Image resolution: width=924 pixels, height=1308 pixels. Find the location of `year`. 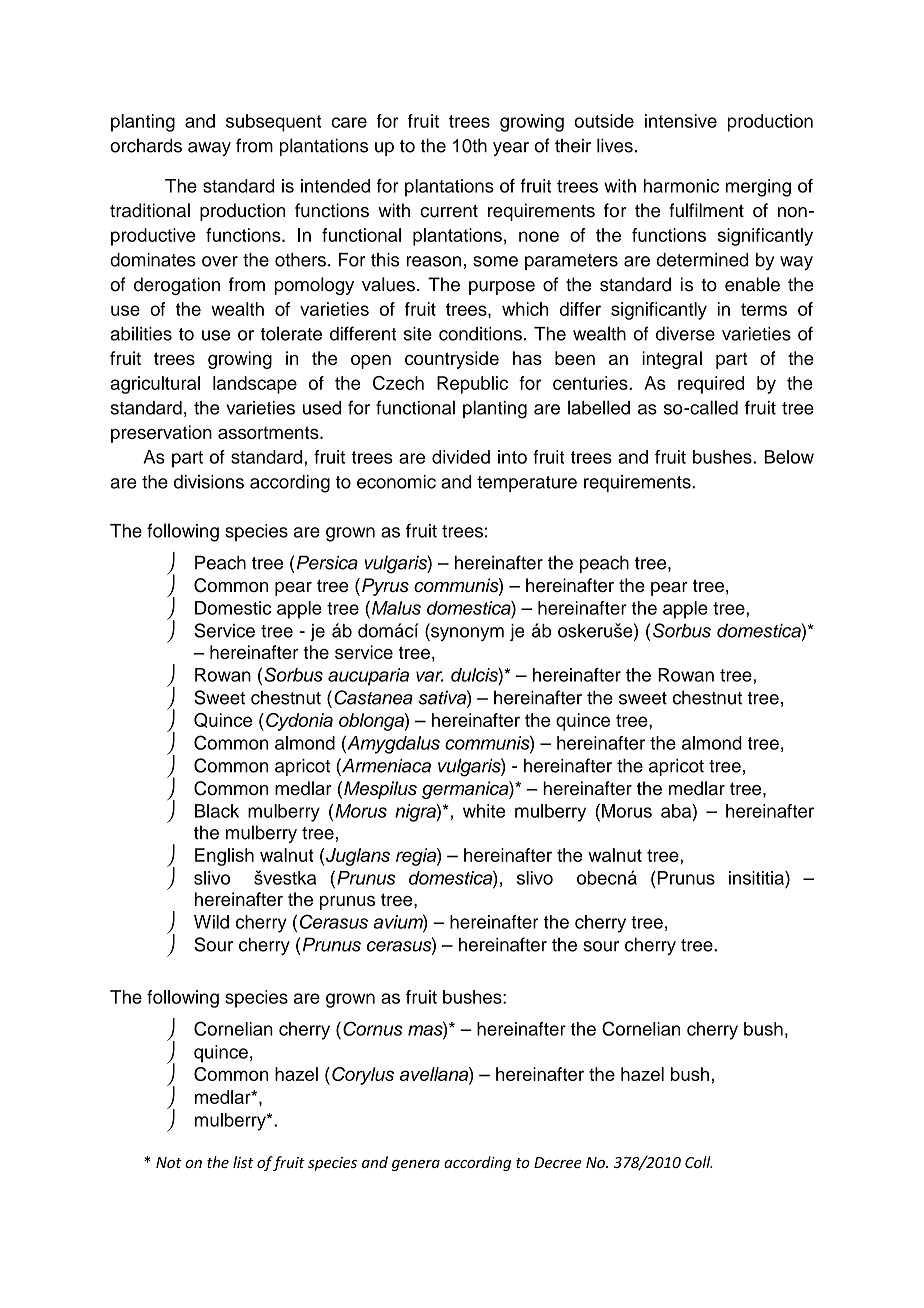

year is located at coordinates (511, 149).
